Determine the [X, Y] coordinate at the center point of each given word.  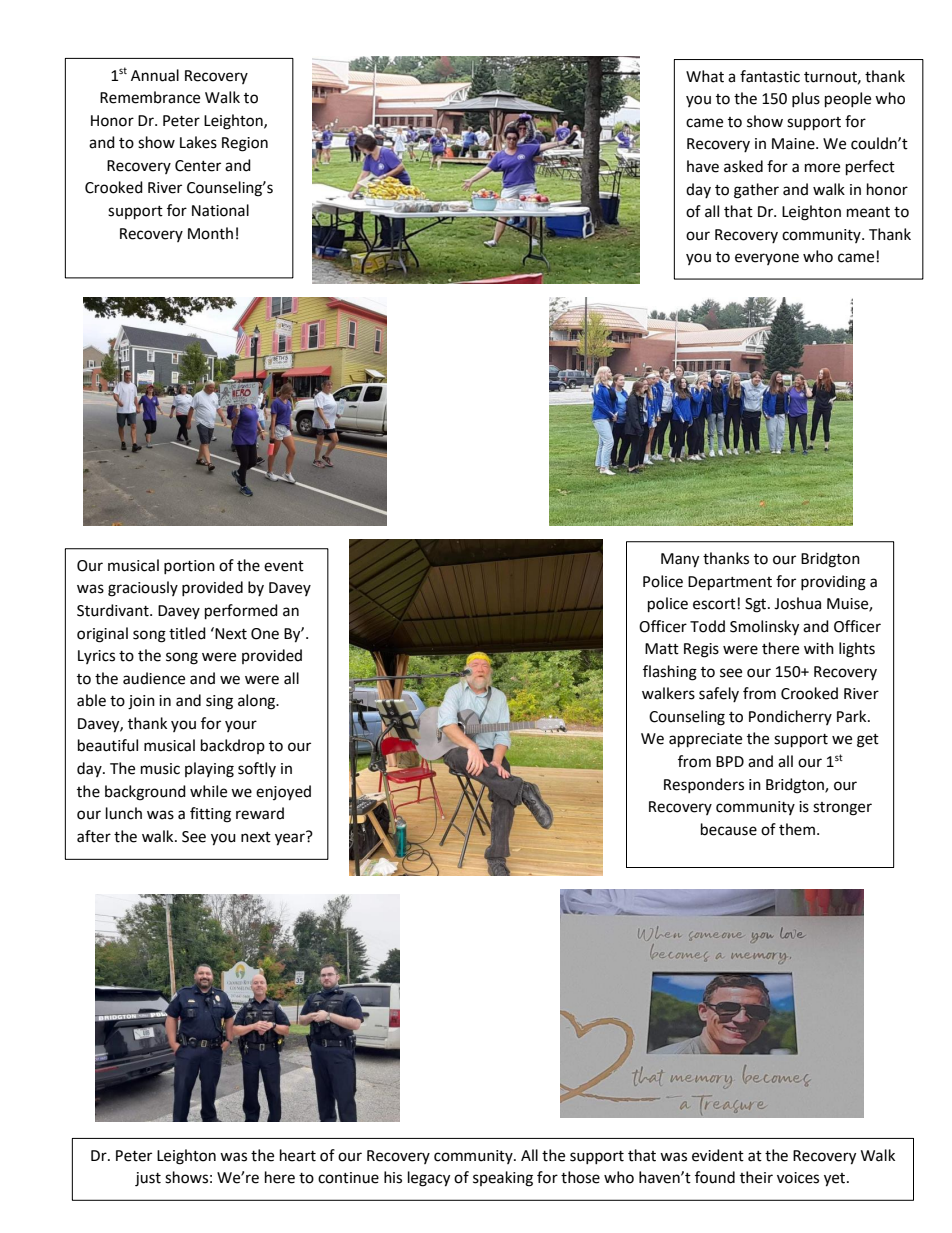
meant [868, 212]
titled [187, 633]
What [705, 76]
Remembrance [150, 97]
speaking [503, 1179]
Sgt [757, 605]
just [148, 1179]
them [797, 829]
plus [806, 99]
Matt [662, 649]
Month [210, 233]
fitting [210, 815]
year [291, 838]
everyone [767, 259]
